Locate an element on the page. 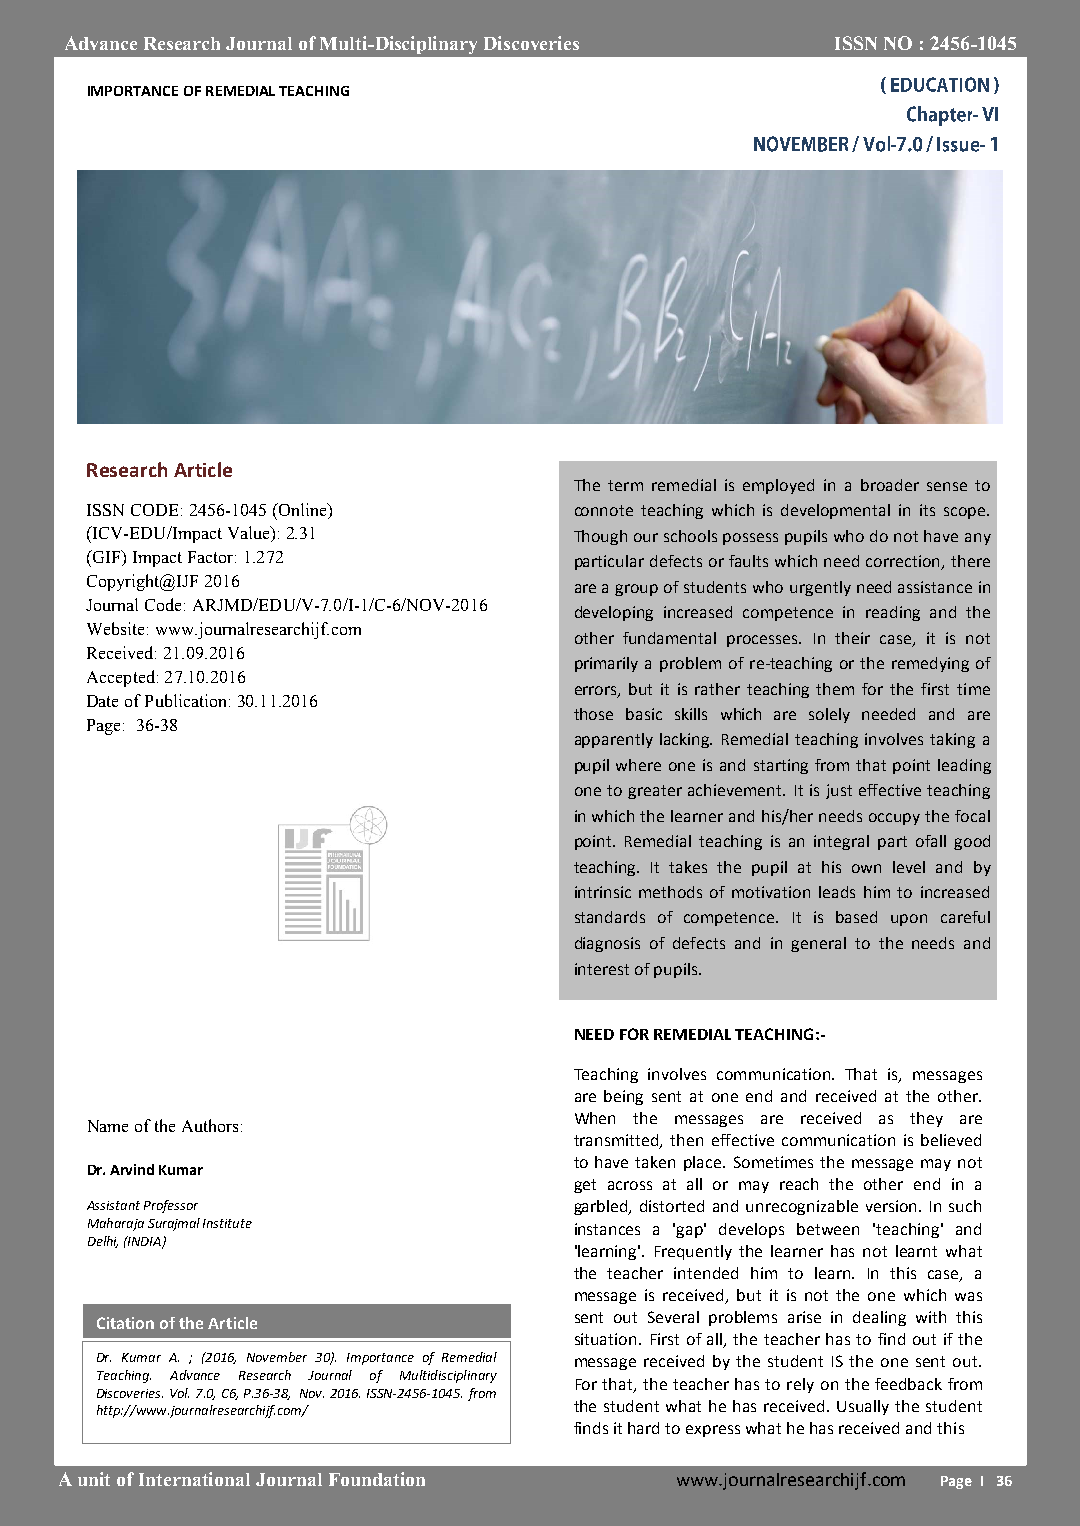  Value is located at coordinates (250, 534).
